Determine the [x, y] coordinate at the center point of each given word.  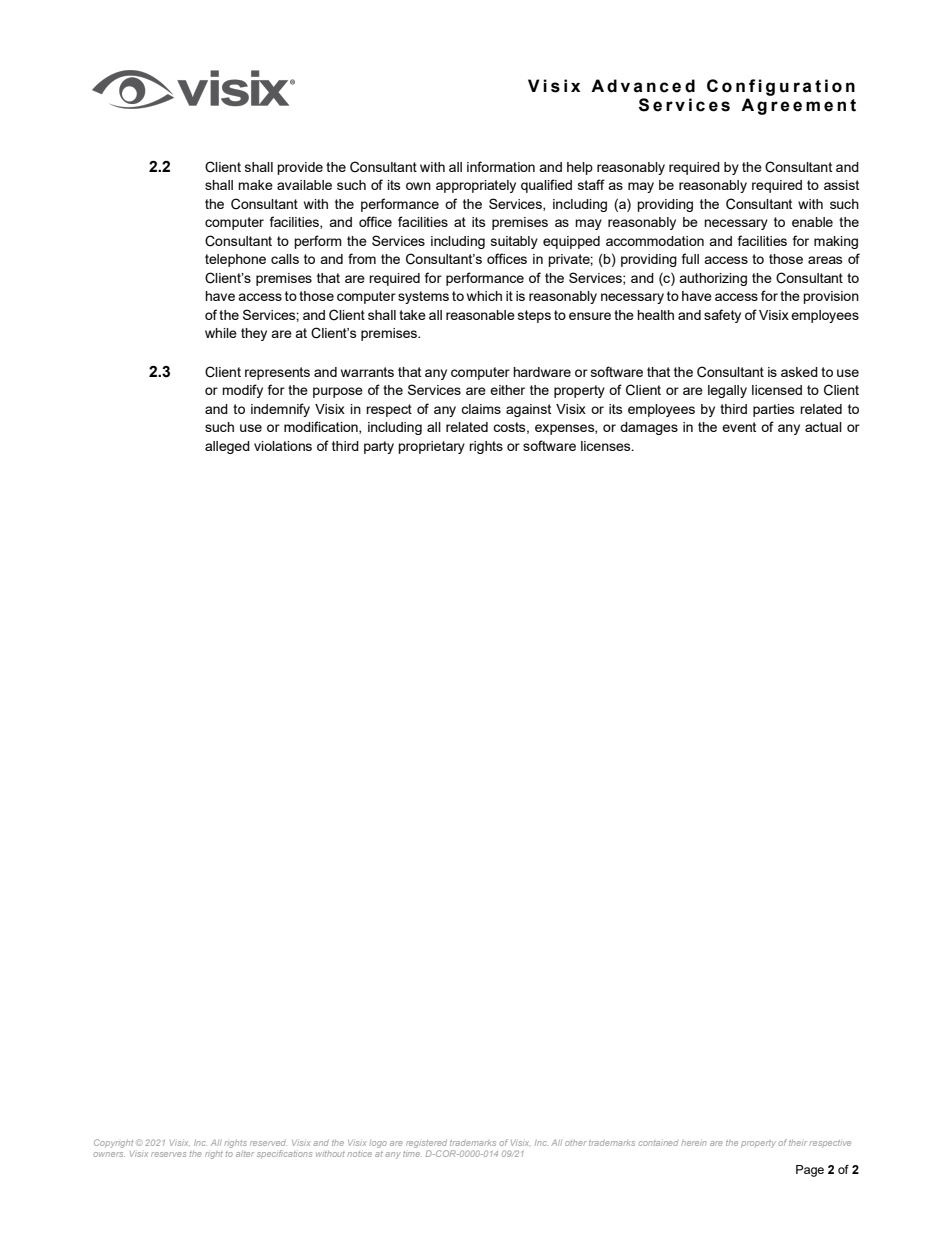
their [798, 1143]
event [739, 427]
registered [427, 1145]
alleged [227, 447]
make [255, 185]
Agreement [798, 106]
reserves [168, 1154]
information [501, 166]
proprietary [431, 447]
